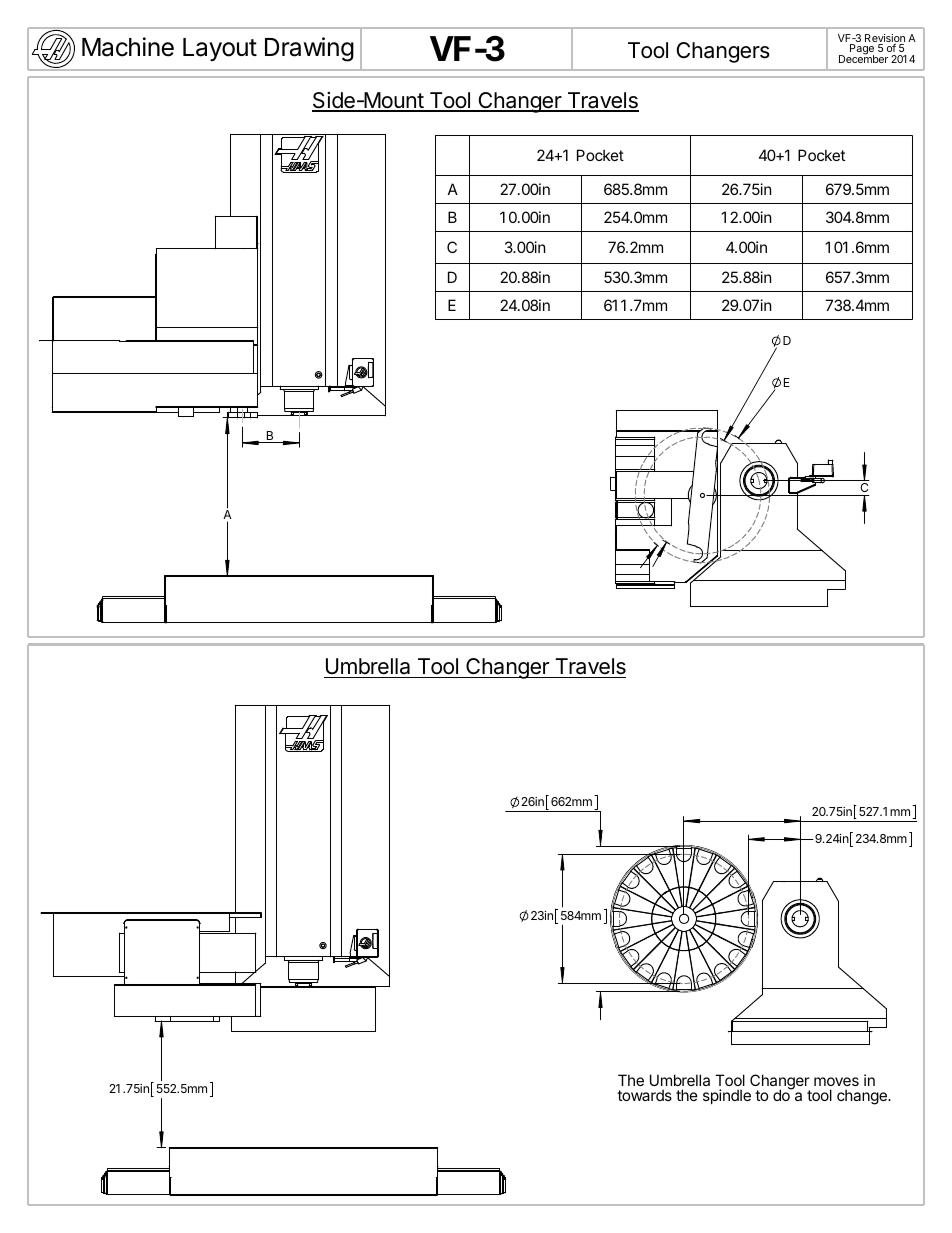 The width and height of the screenshot is (952, 1233). Describe the element at coordinates (309, 49) in the screenshot. I see `Drawing` at that location.
